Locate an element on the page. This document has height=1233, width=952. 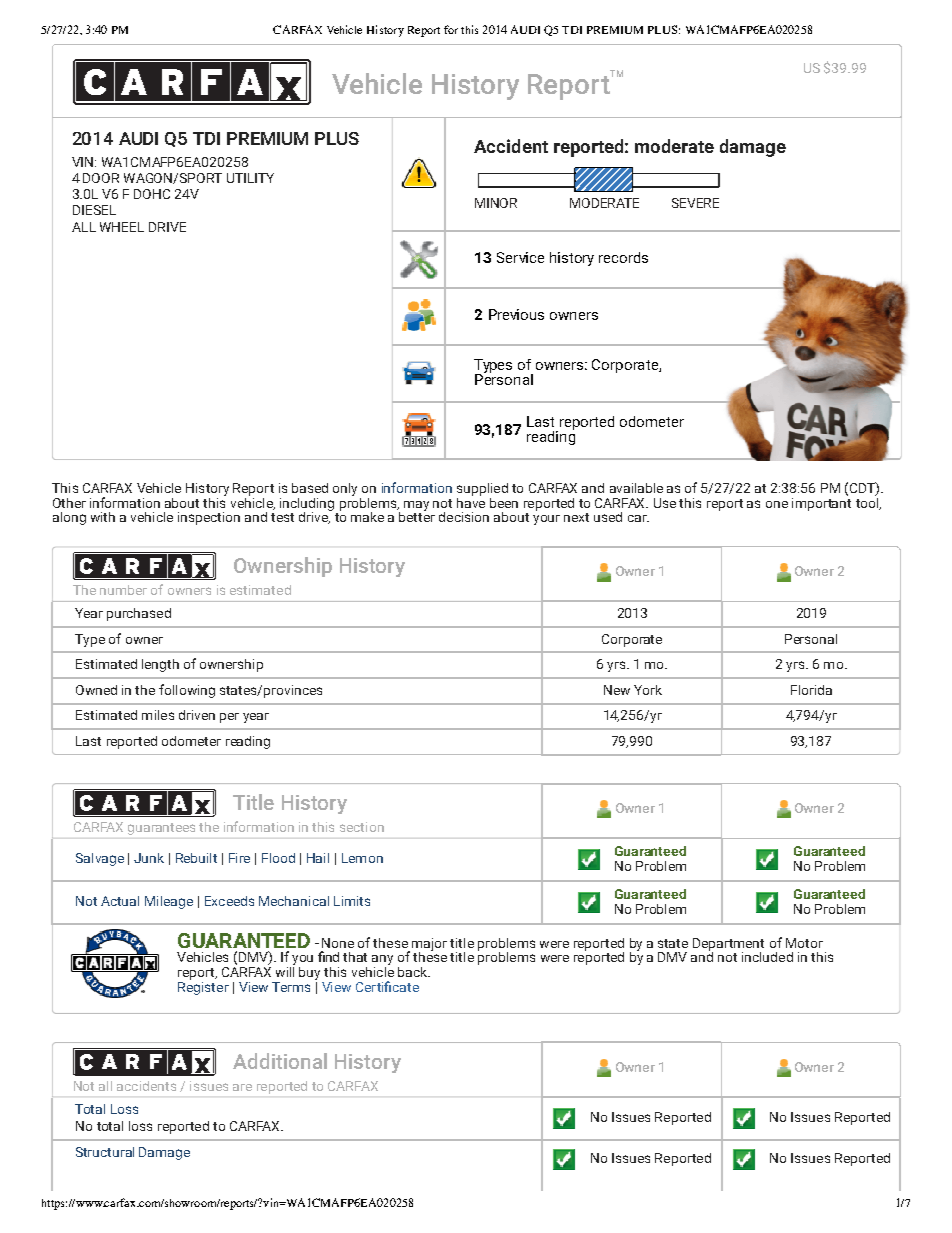
included is located at coordinates (767, 957).
